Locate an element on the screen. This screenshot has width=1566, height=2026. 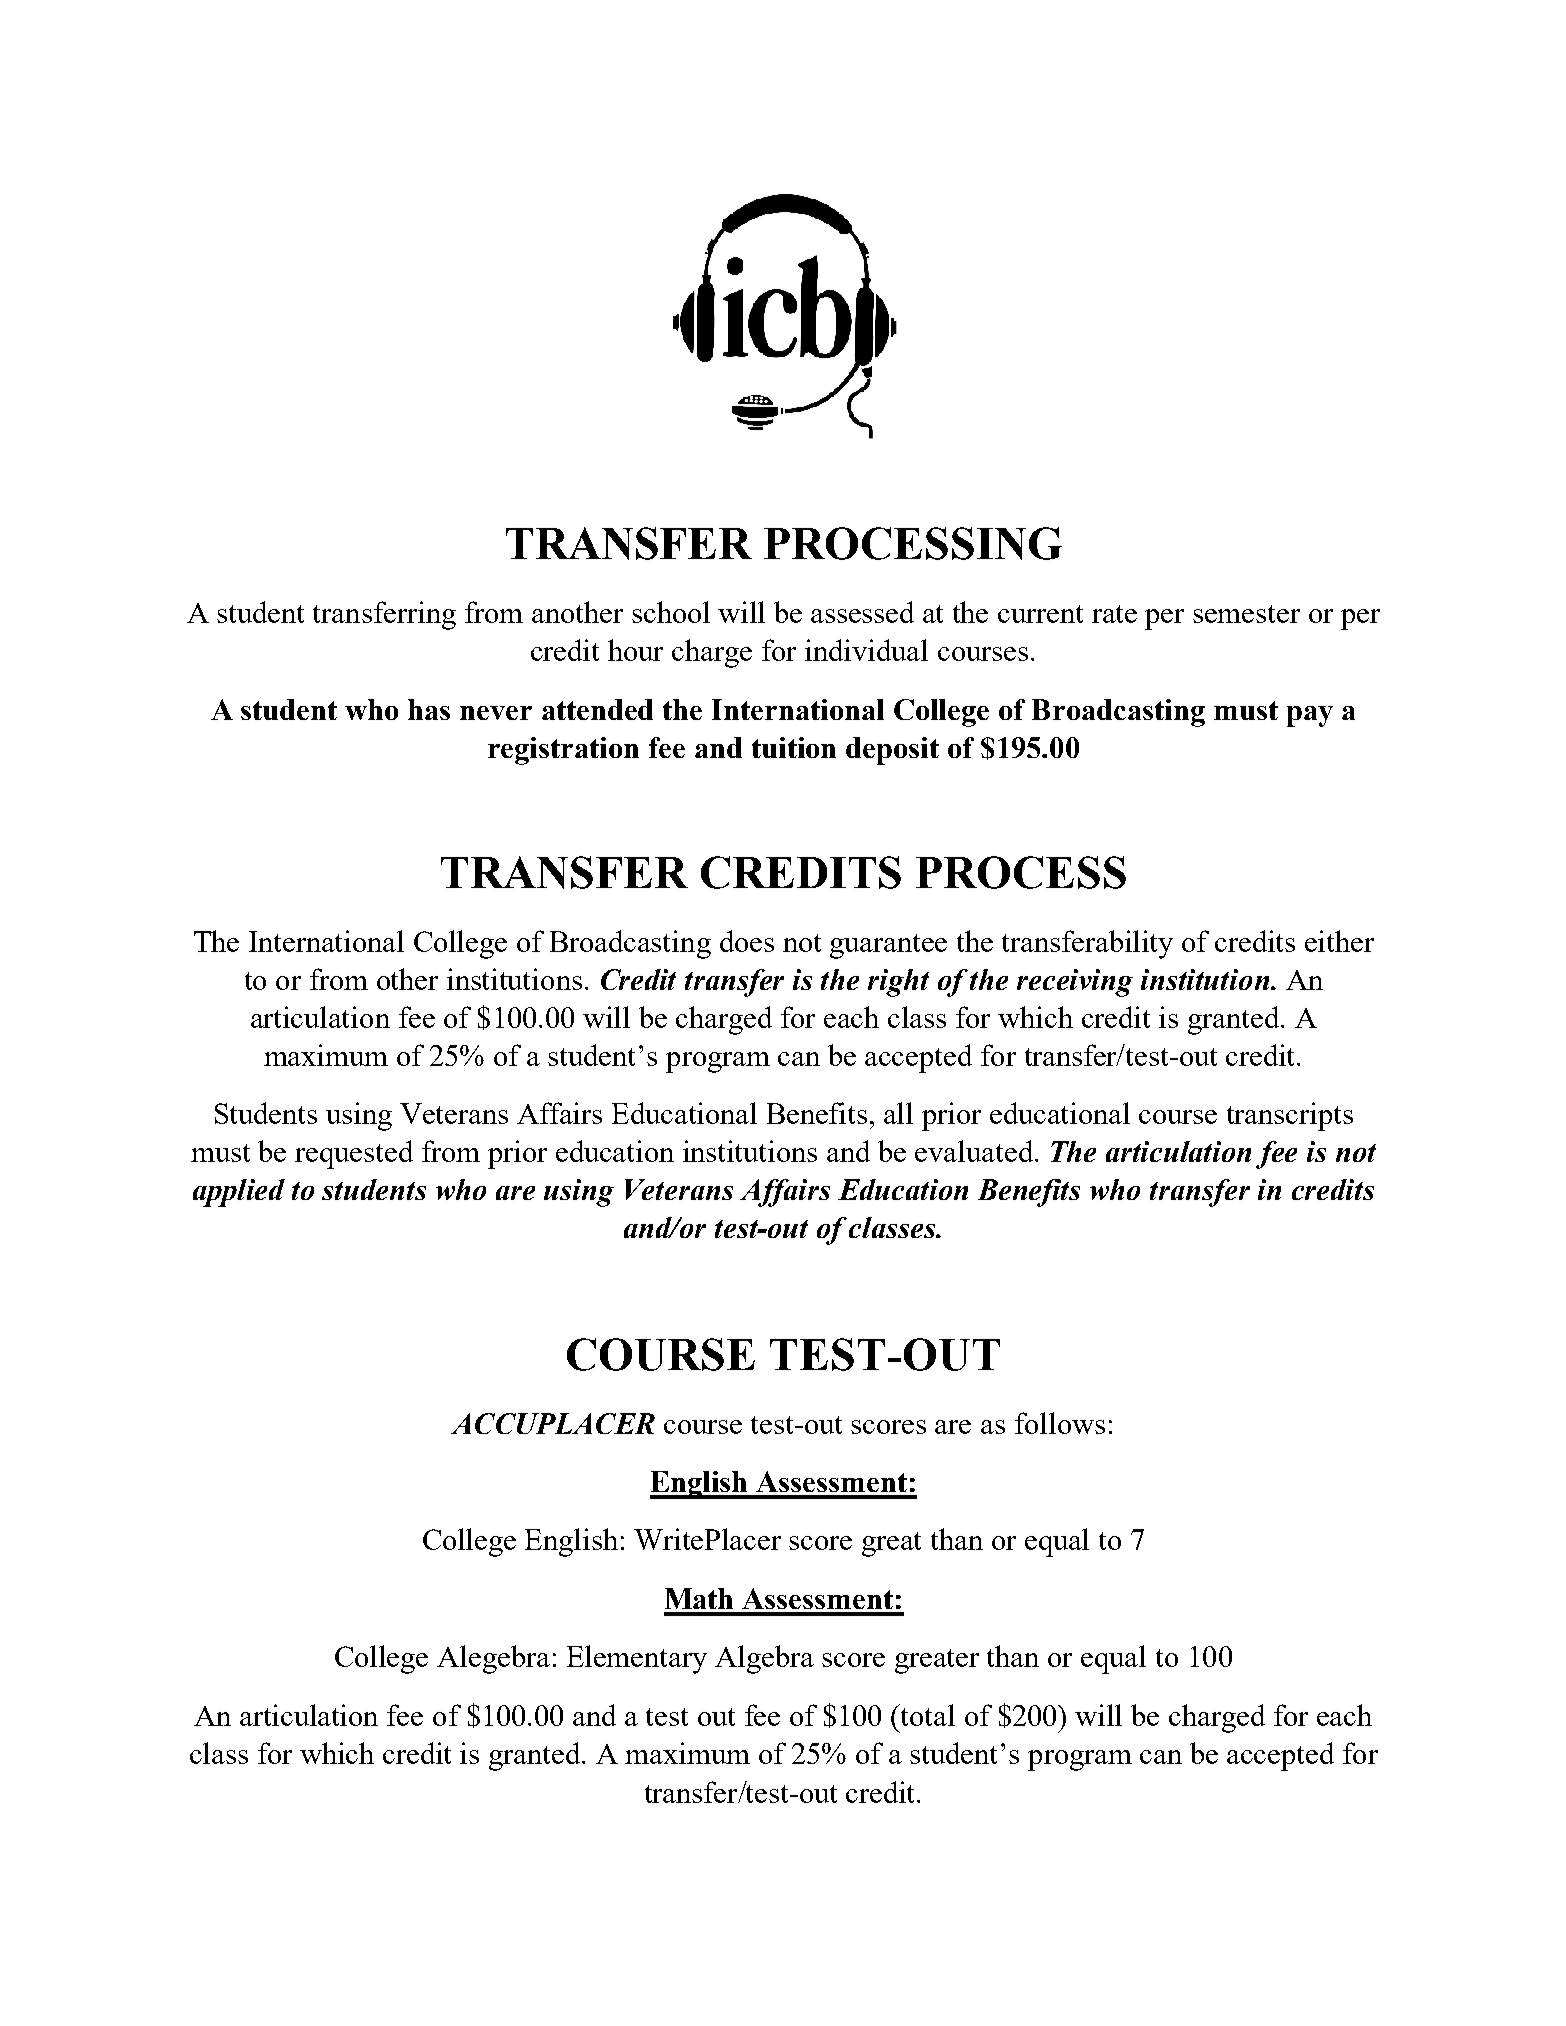
either is located at coordinates (1339, 941).
